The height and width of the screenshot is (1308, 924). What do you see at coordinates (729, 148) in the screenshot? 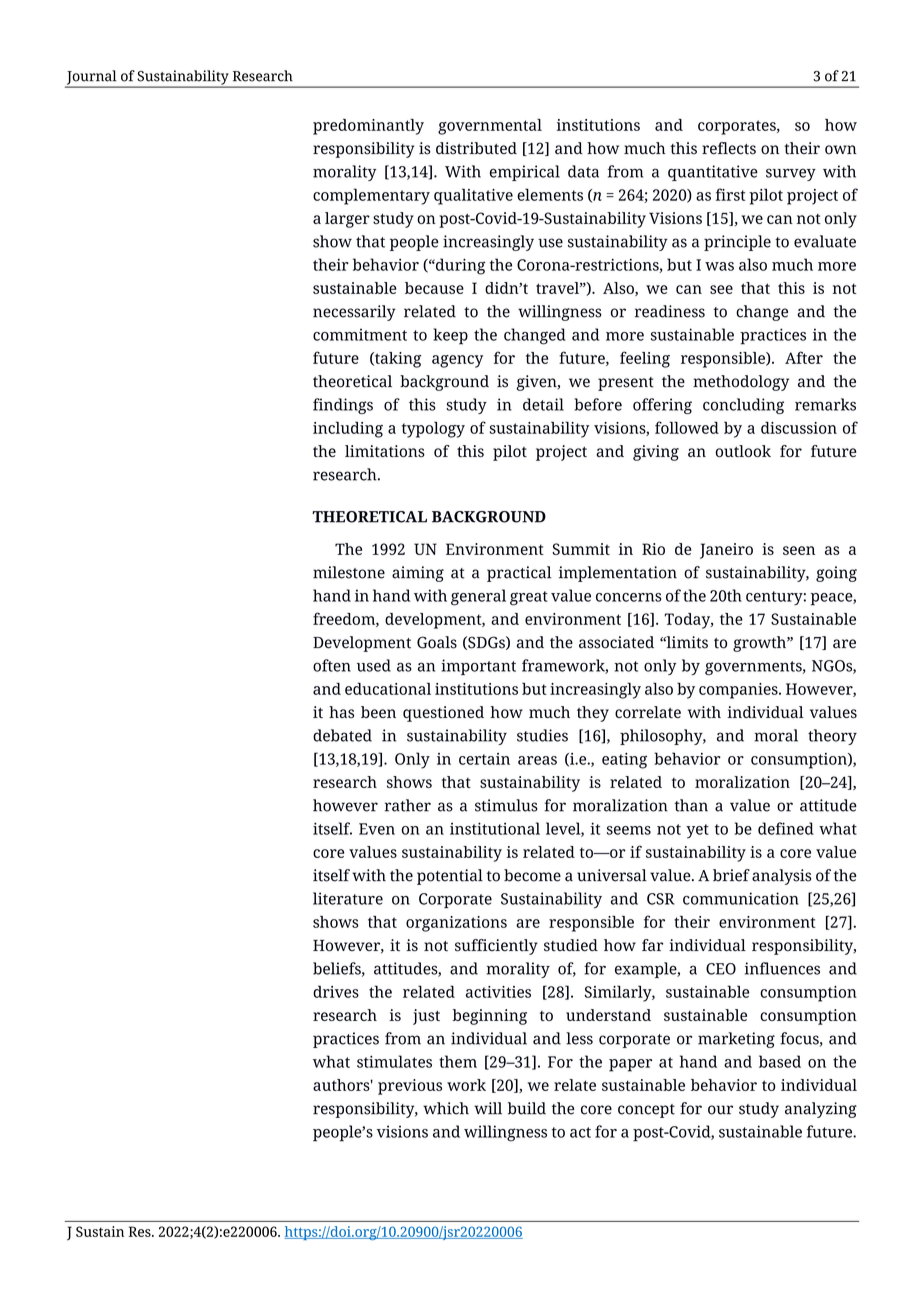
I see `reflects` at bounding box center [729, 148].
